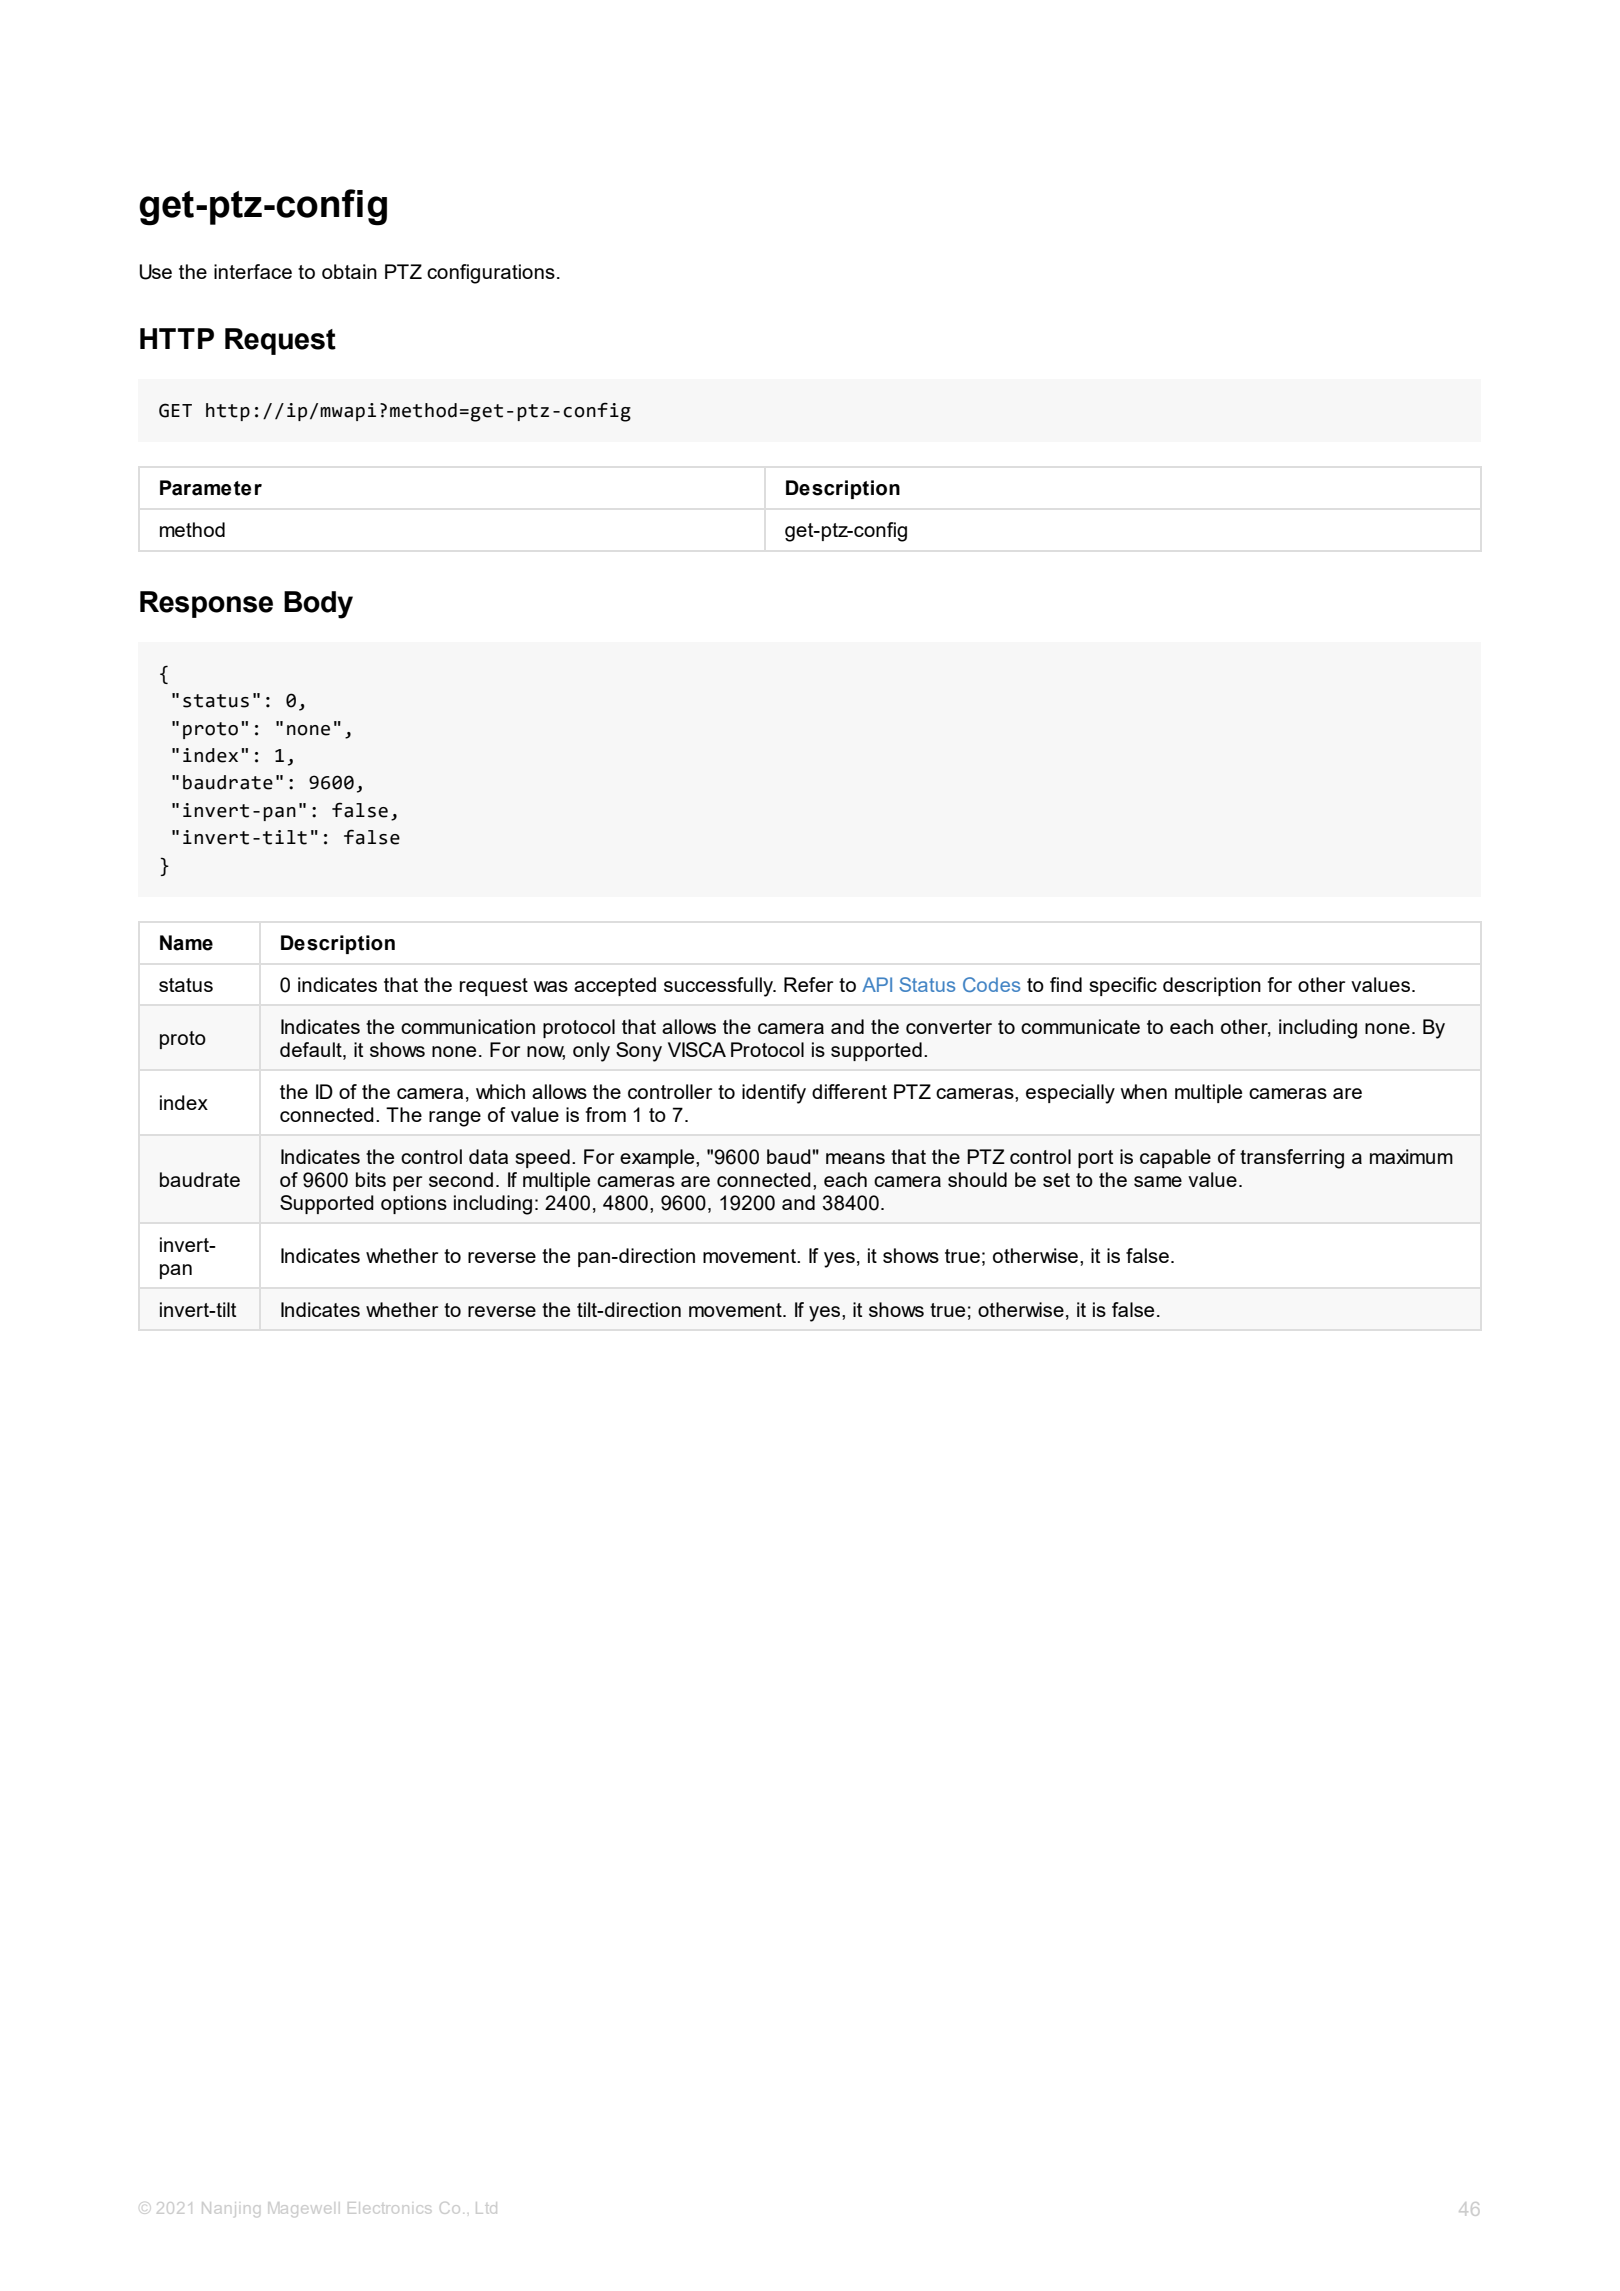 The height and width of the page is (2291, 1620). Describe the element at coordinates (977, 1179) in the page. I see `should` at that location.
